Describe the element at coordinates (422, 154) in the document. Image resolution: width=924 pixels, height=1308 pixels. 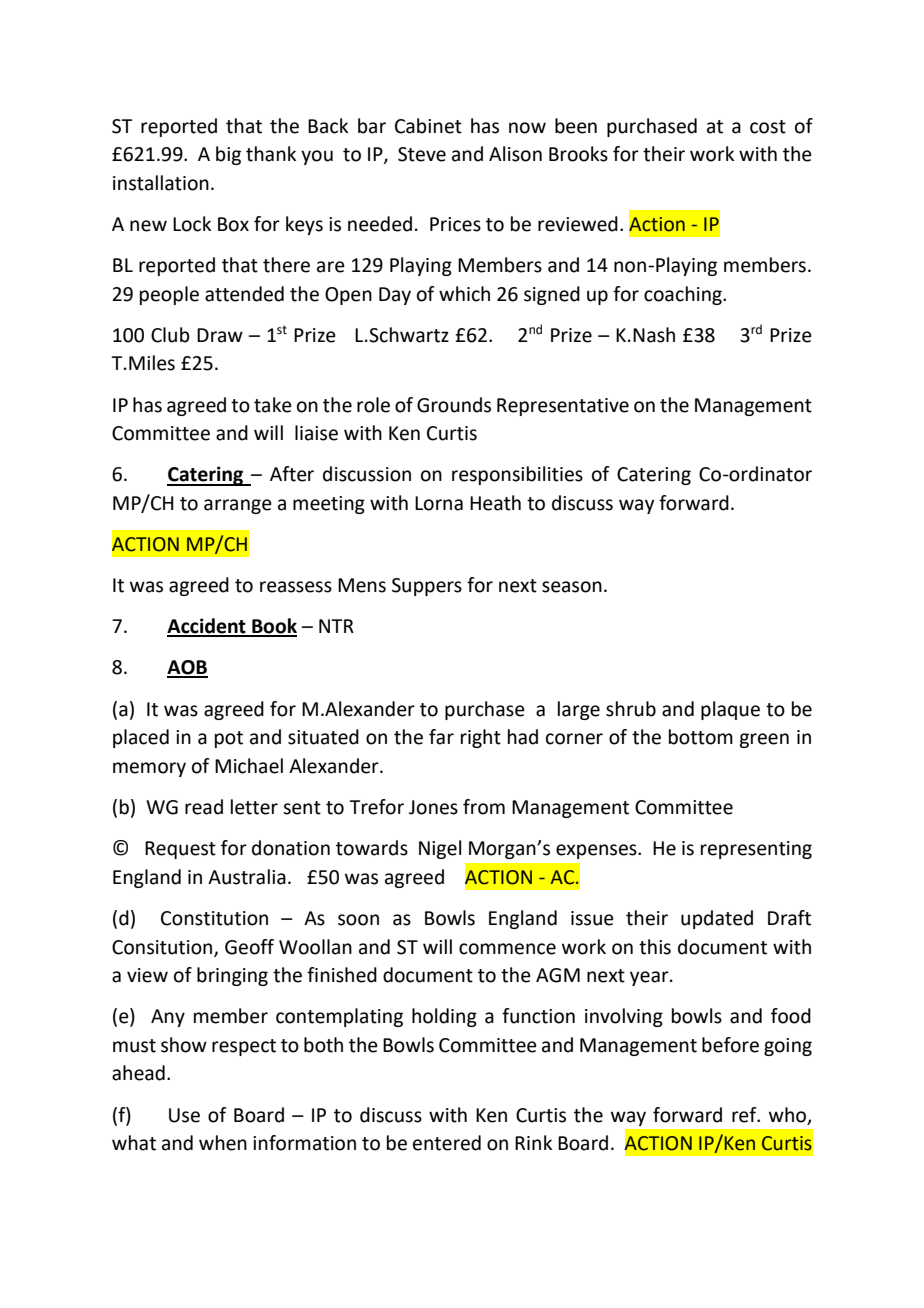
I see `Steve` at that location.
